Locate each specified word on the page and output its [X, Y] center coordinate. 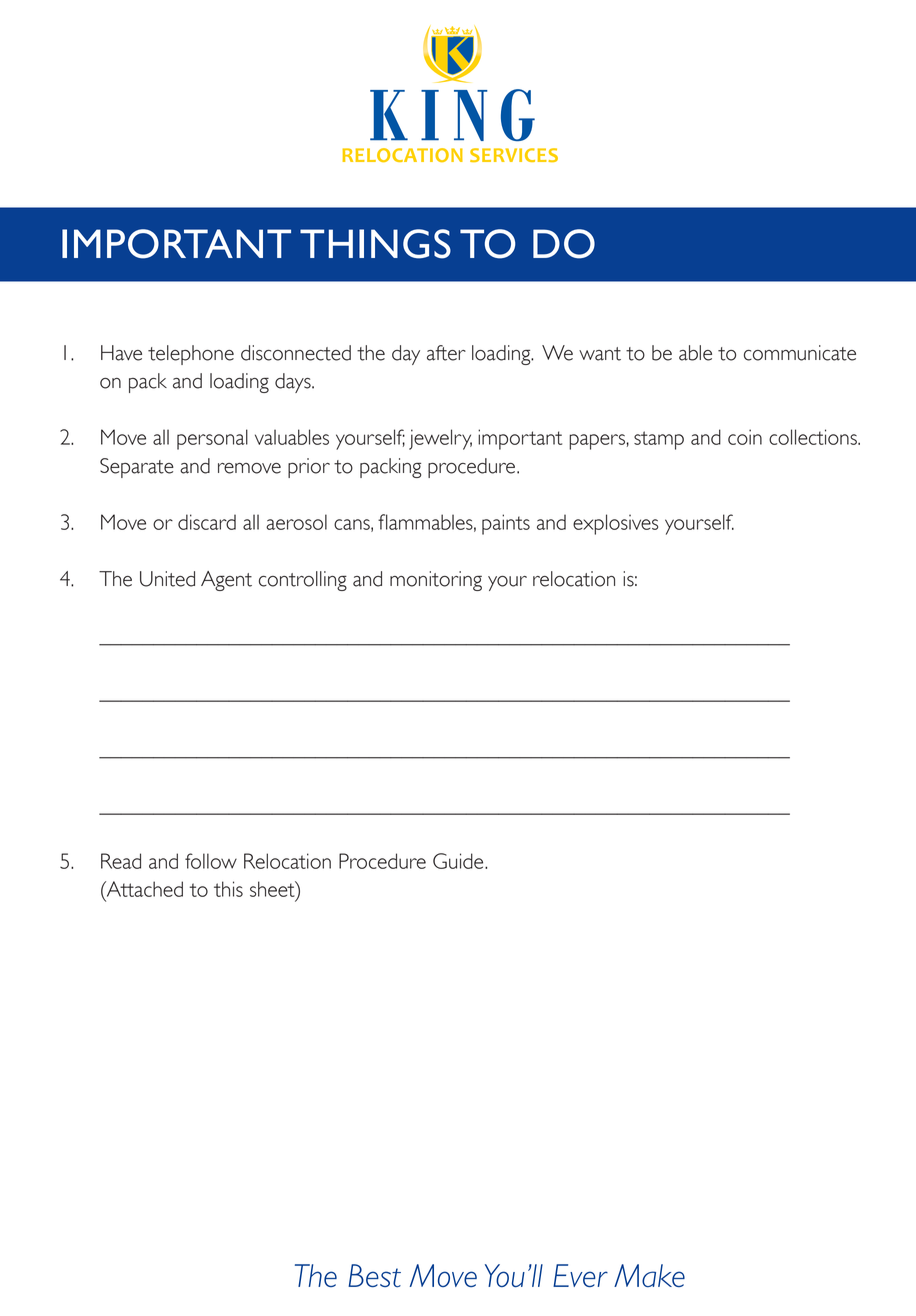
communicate [800, 353]
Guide [459, 861]
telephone [191, 355]
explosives [615, 524]
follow [211, 861]
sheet [273, 889]
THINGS [375, 244]
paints [506, 524]
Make [649, 1275]
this [228, 889]
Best [374, 1276]
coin [745, 437]
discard [207, 522]
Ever [580, 1275]
